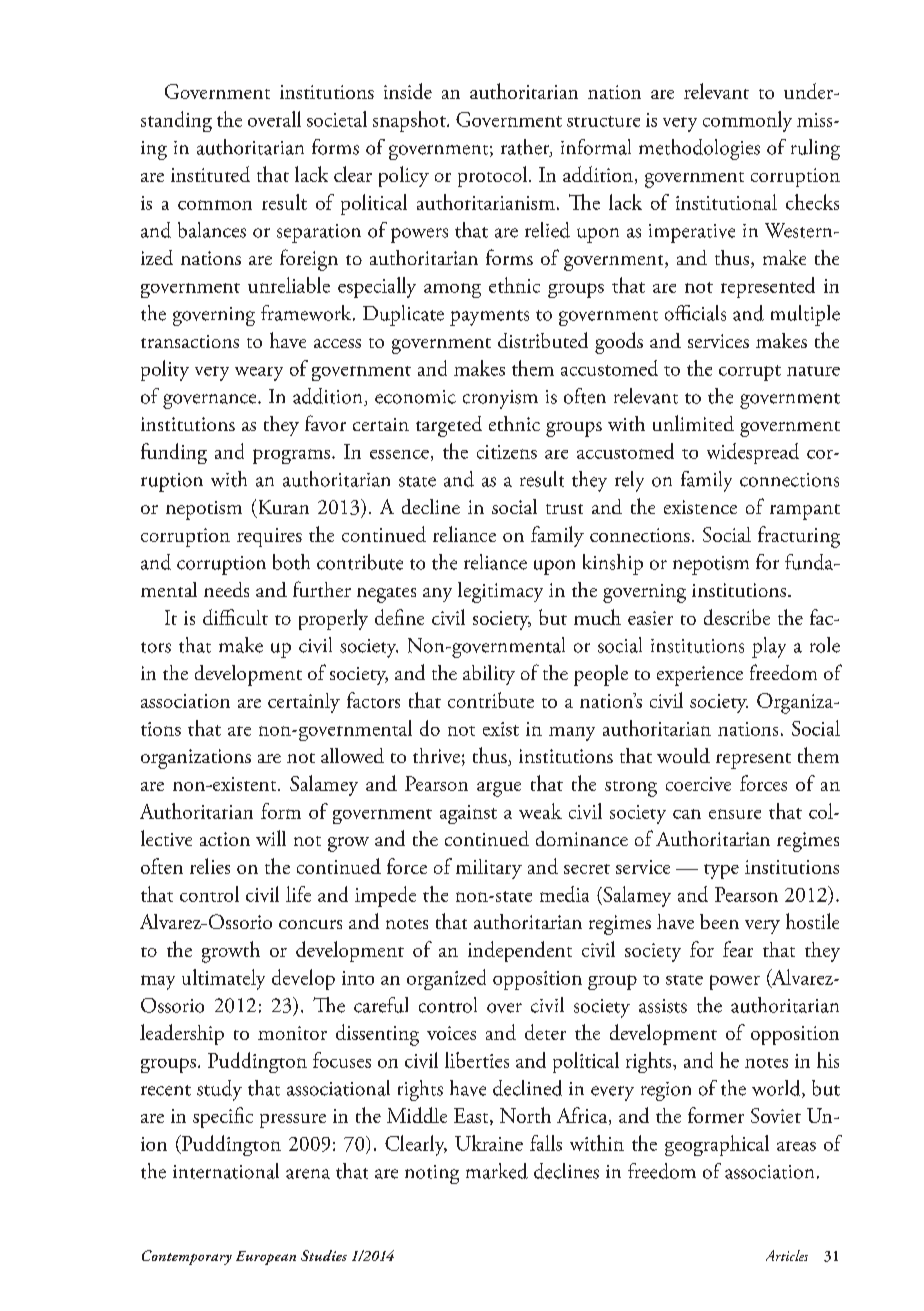 Image resolution: width=924 pixels, height=1311 pixels. Describe the element at coordinates (787, 1255) in the screenshot. I see `Articles` at that location.
